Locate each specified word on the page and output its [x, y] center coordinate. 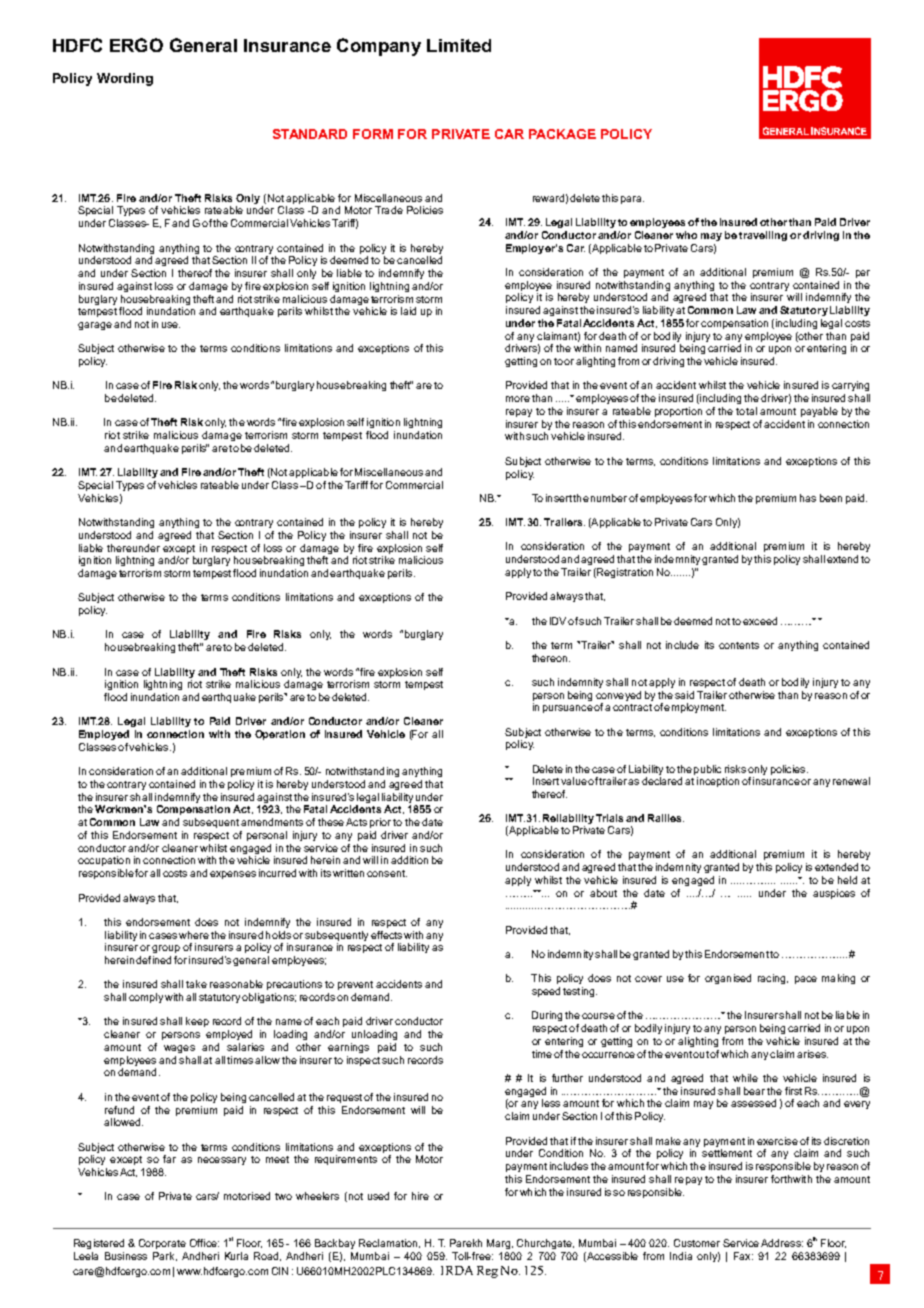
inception [718, 782]
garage [95, 326]
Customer [697, 1243]
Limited [459, 45]
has [808, 498]
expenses [233, 875]
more [518, 399]
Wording [125, 79]
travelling [763, 236]
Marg [498, 1244]
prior [380, 823]
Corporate [162, 1244]
